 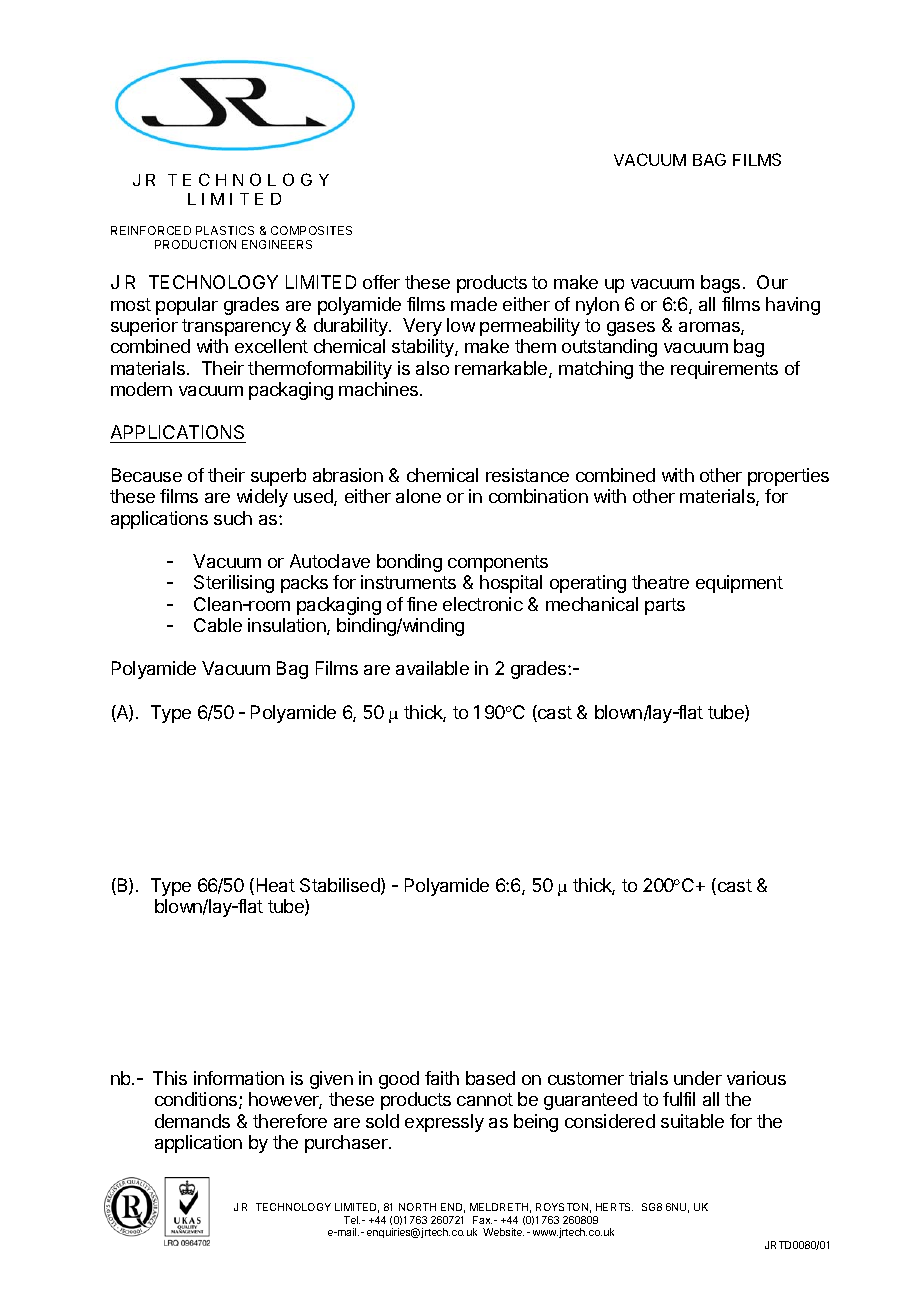 I want to click on NORTH, so click(x=417, y=1207).
